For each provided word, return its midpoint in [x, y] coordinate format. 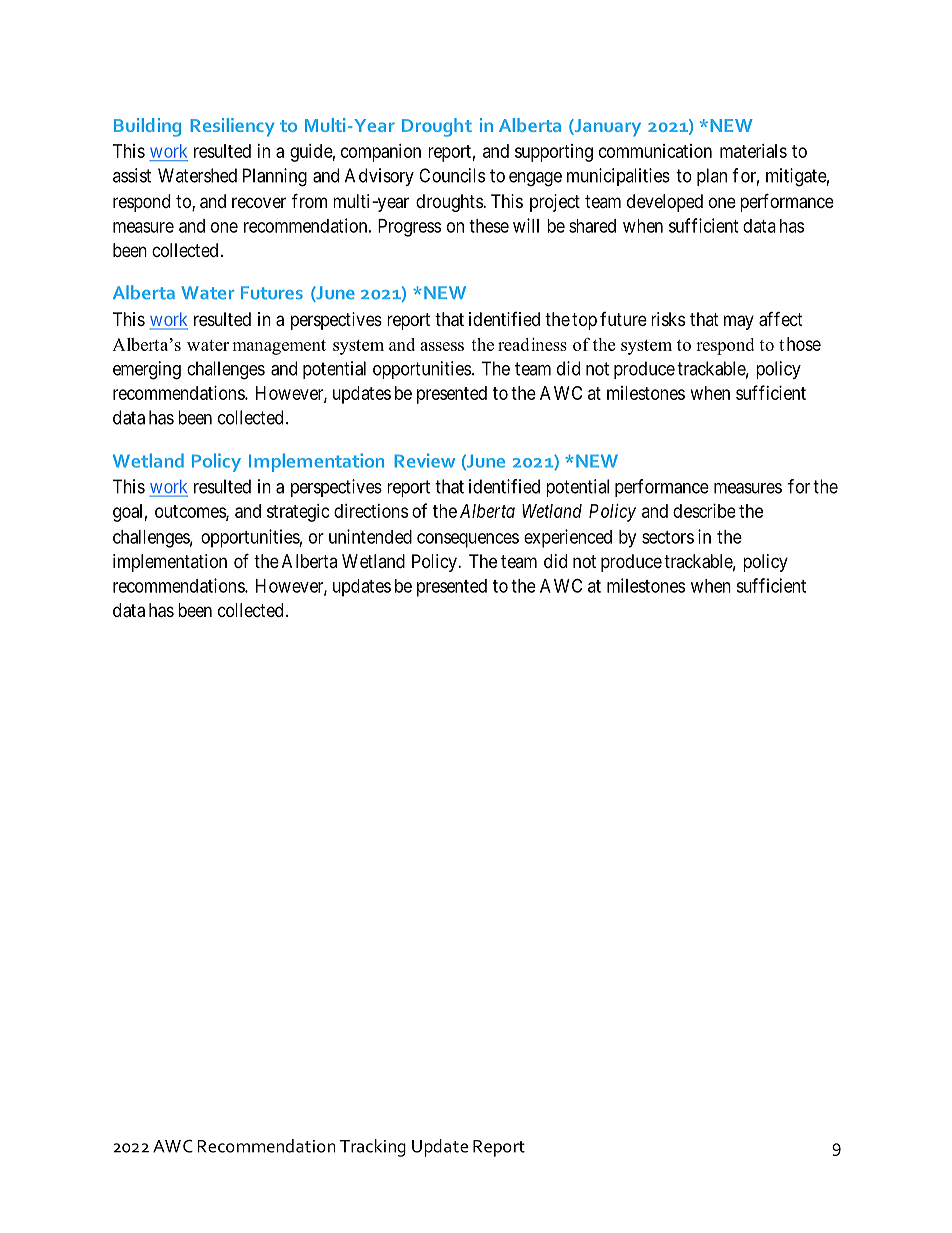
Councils [452, 175]
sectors [668, 537]
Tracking [373, 1148]
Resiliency [232, 127]
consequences [468, 540]
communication [655, 151]
